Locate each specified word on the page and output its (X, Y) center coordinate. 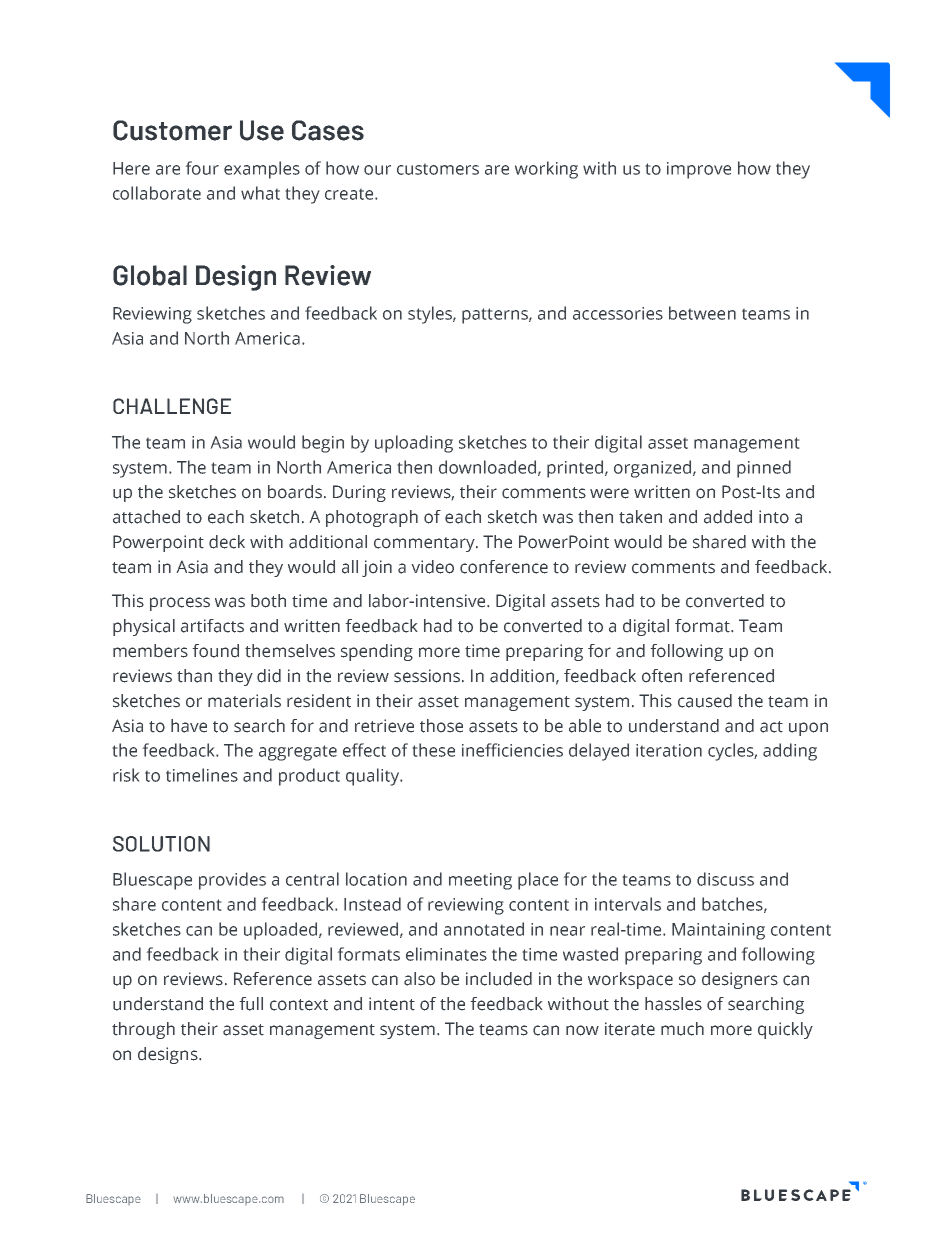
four (202, 168)
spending (377, 652)
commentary (425, 544)
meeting (480, 881)
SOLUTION (161, 844)
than (194, 676)
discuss (725, 879)
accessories (618, 313)
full (251, 1004)
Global (150, 275)
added (728, 517)
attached (146, 517)
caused (705, 701)
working (546, 170)
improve (699, 170)
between (702, 313)
